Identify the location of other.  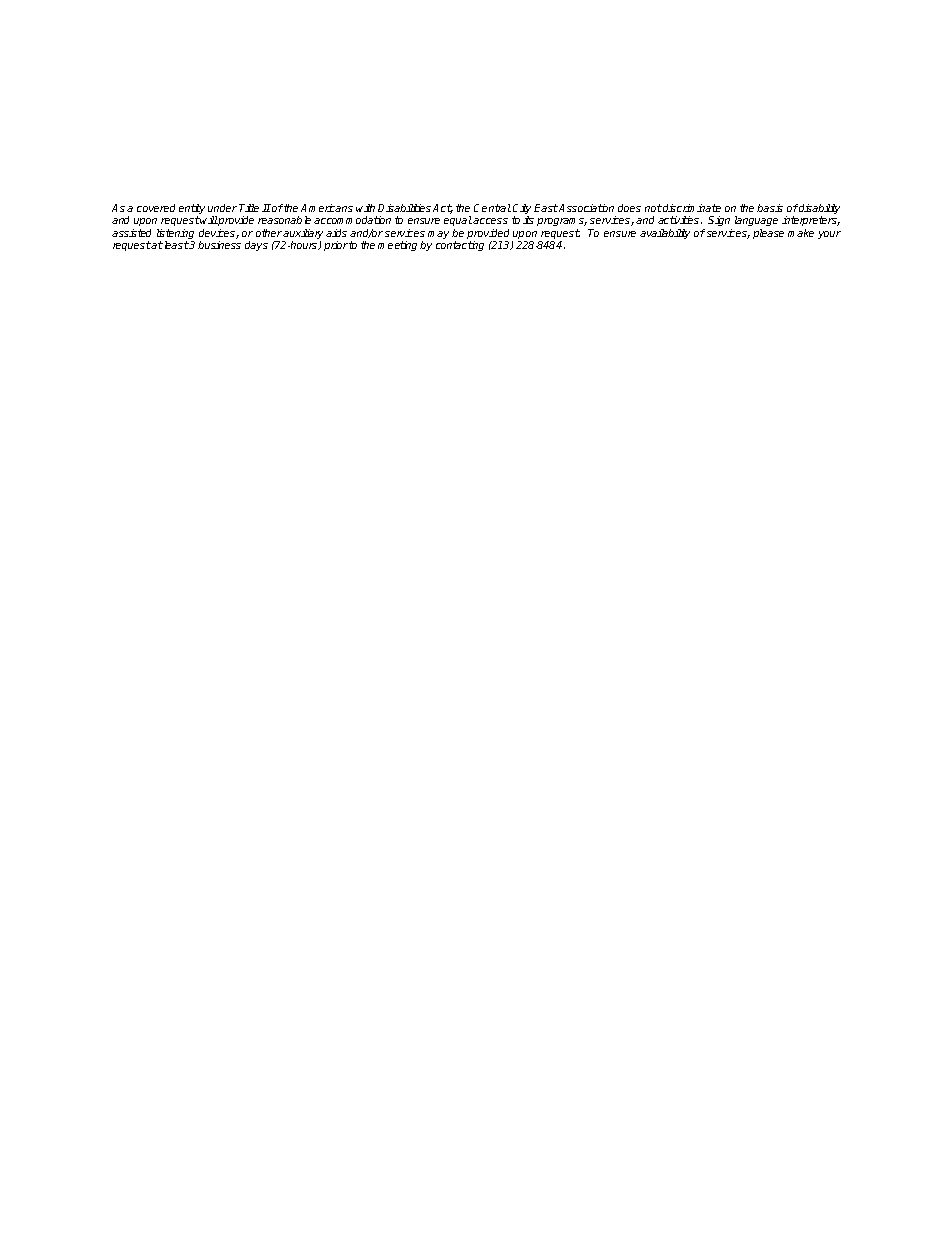
(269, 233).
